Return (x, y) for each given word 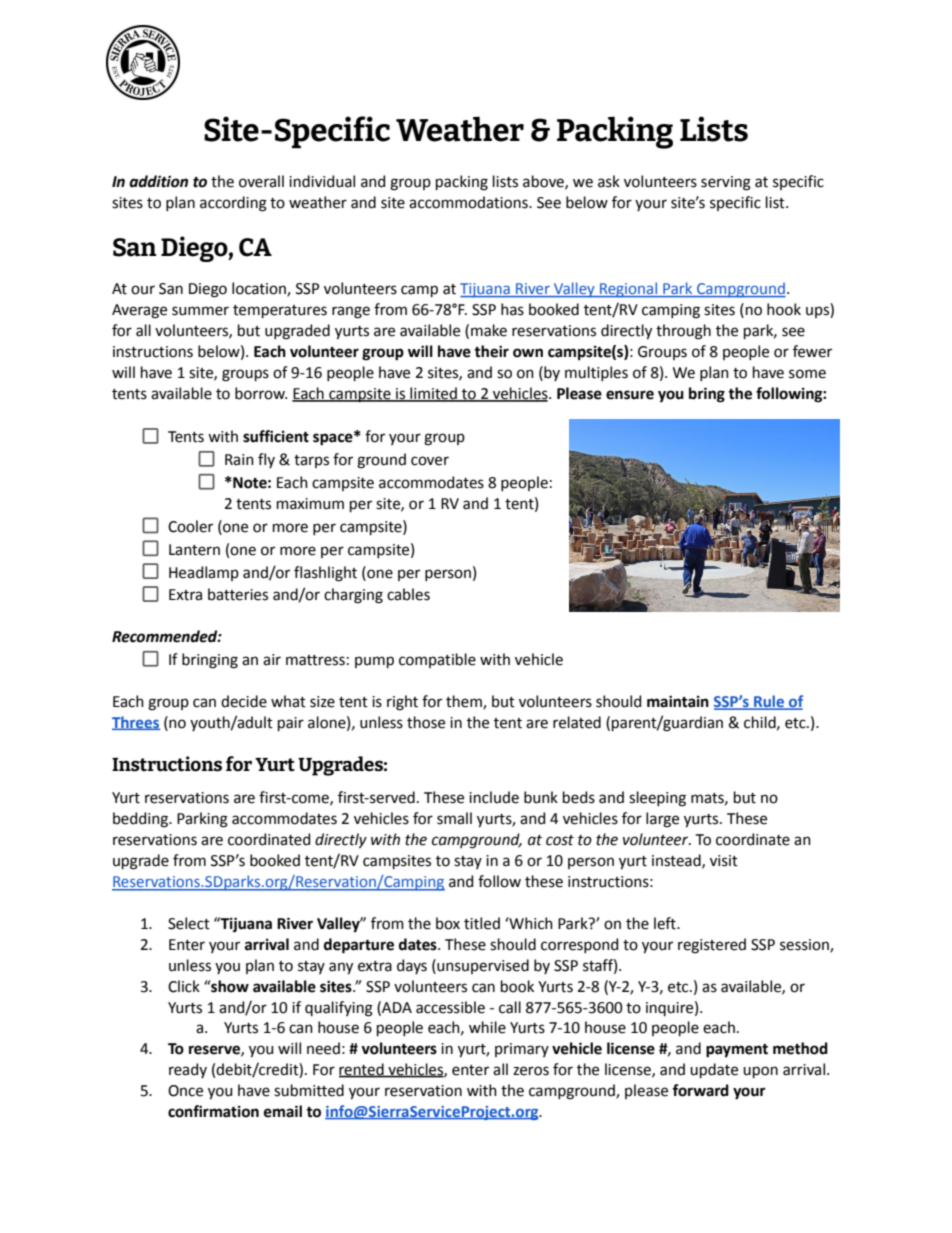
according (233, 204)
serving (726, 183)
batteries (238, 594)
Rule (769, 702)
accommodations (469, 202)
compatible (437, 660)
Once (185, 1091)
